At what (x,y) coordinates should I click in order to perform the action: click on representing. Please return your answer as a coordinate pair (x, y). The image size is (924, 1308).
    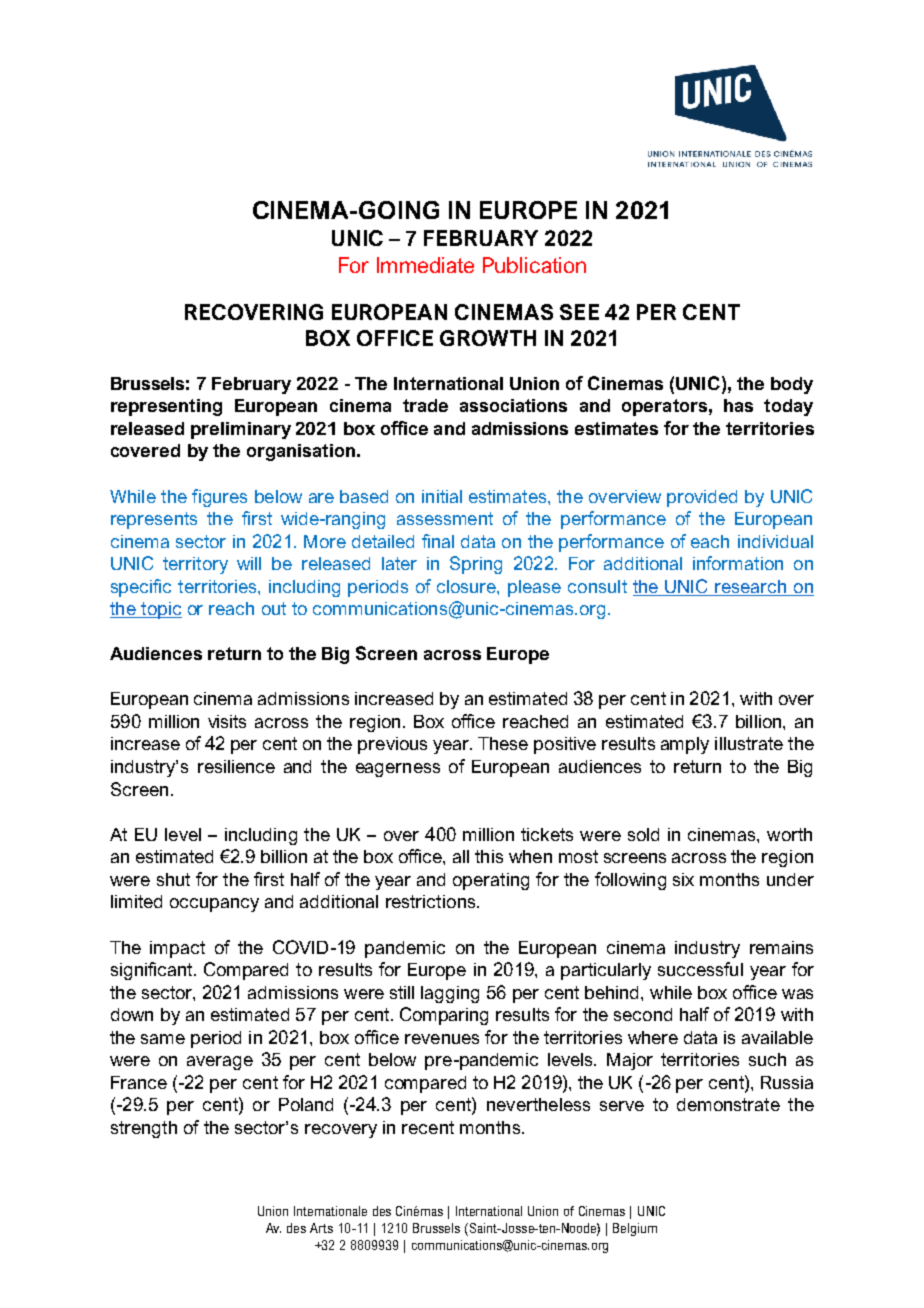
    Looking at the image, I should click on (166, 407).
